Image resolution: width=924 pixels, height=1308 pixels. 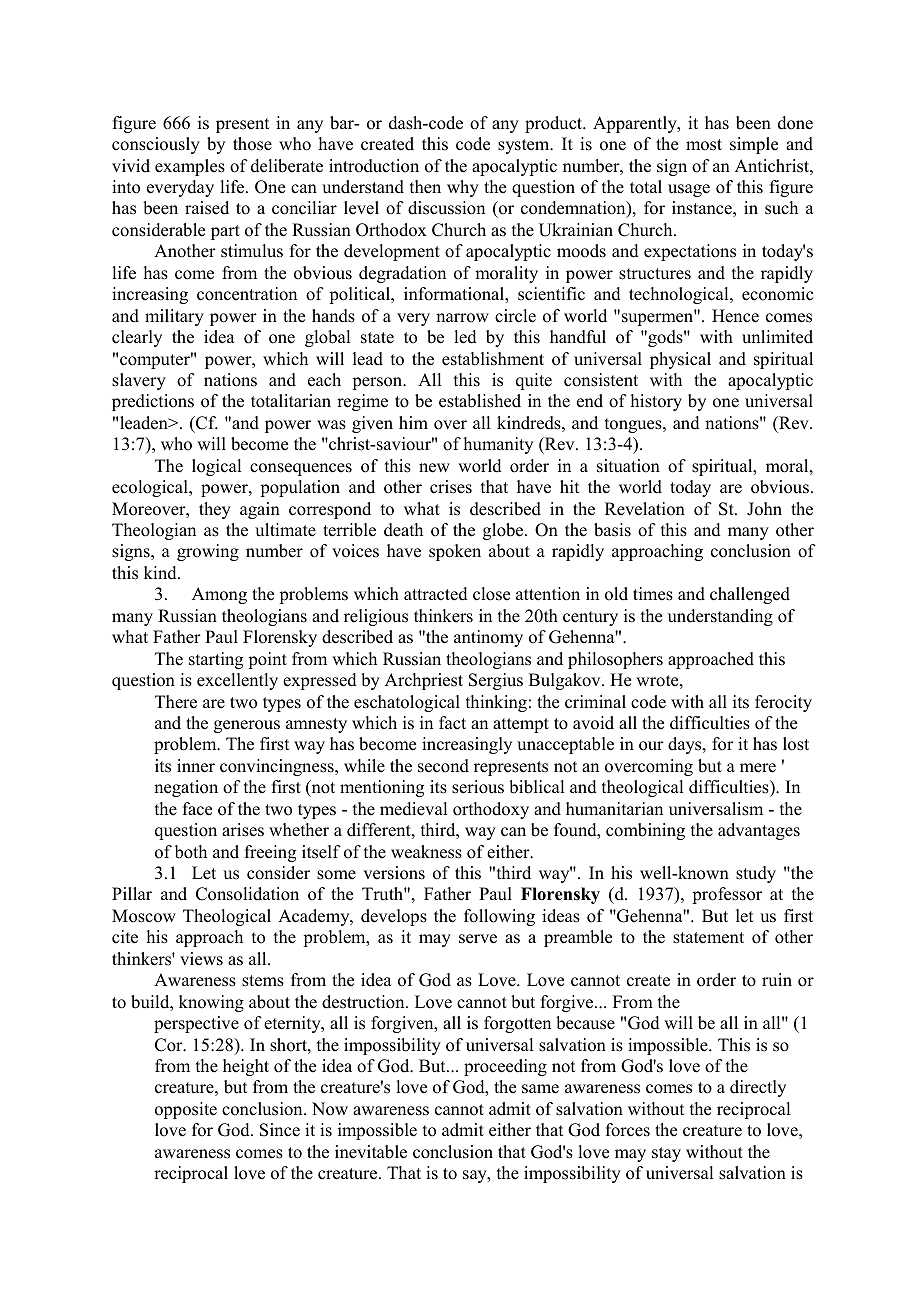 What do you see at coordinates (704, 145) in the screenshot?
I see `most` at bounding box center [704, 145].
